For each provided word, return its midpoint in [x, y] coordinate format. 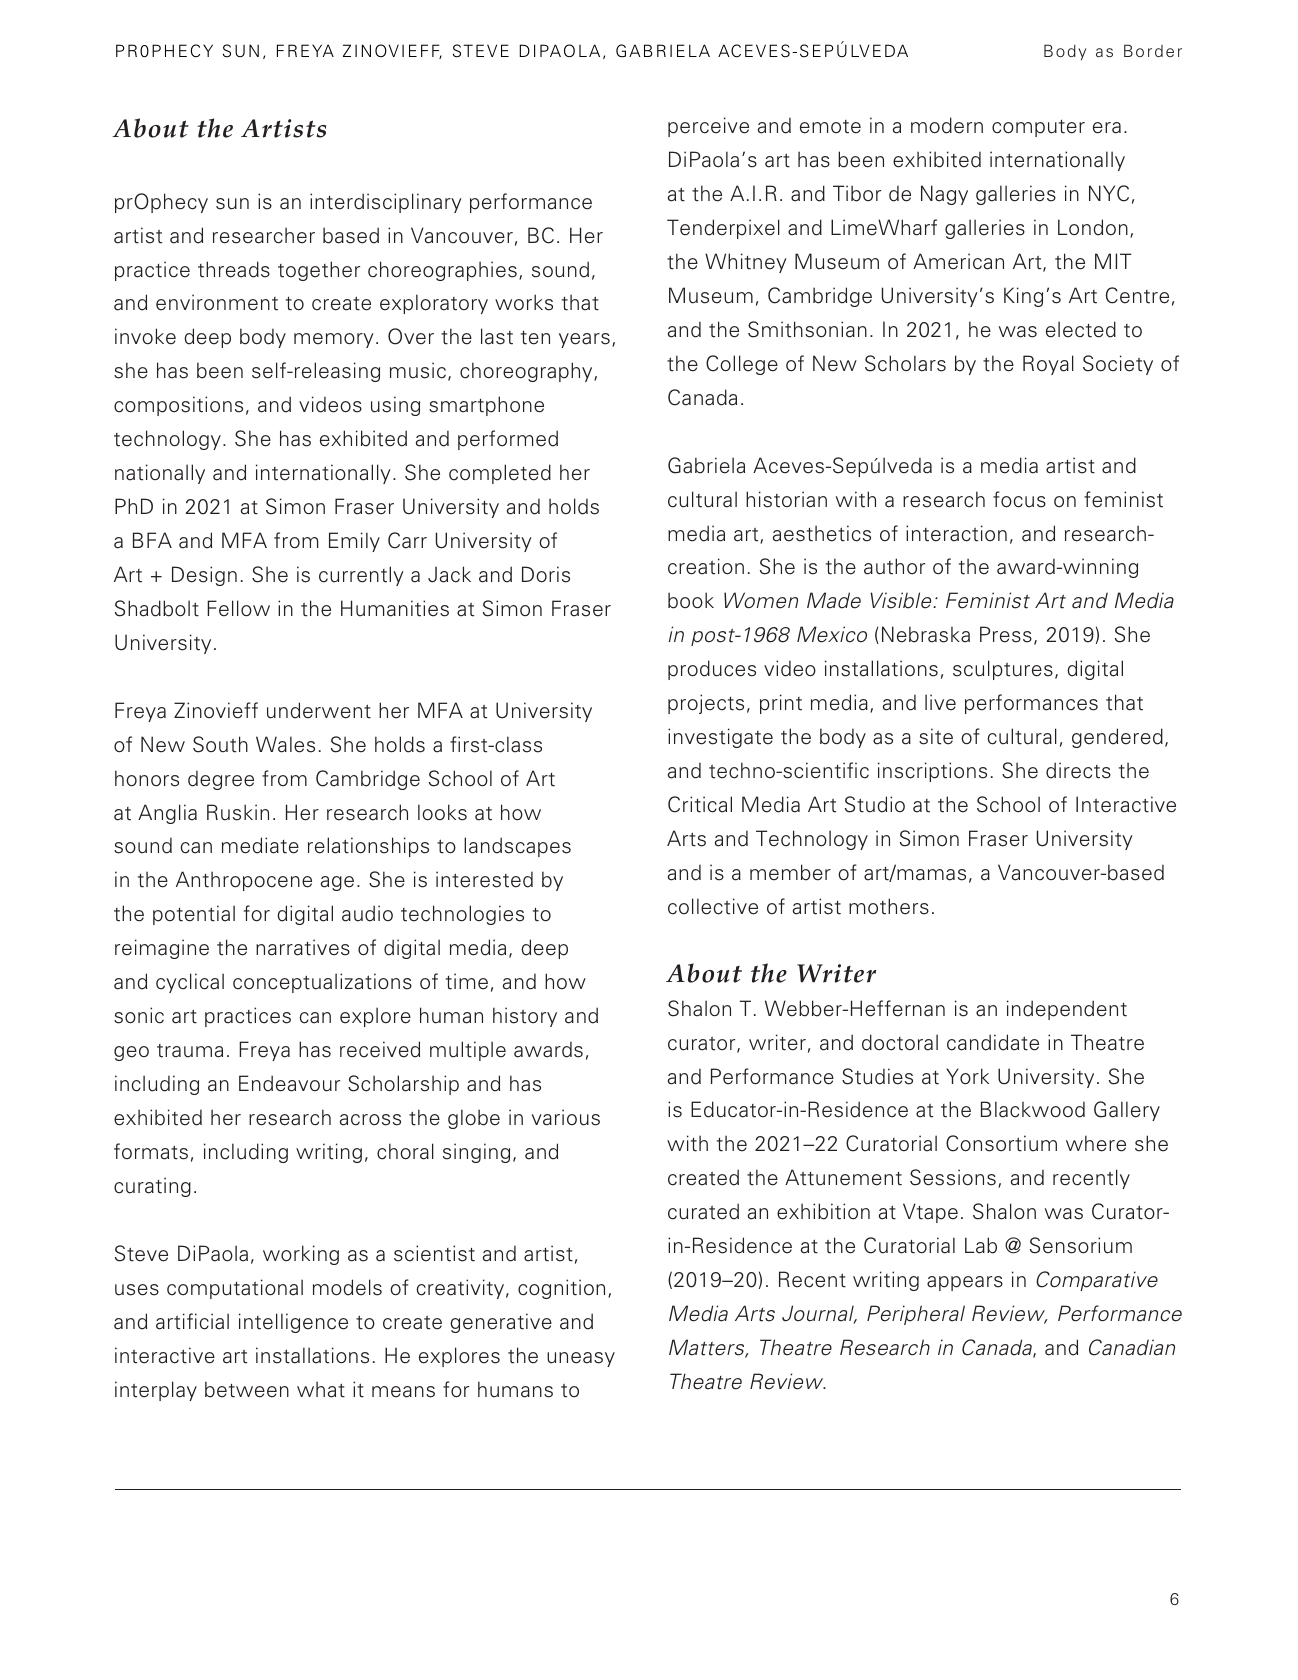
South [220, 744]
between [247, 1389]
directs [1078, 770]
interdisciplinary [386, 203]
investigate [720, 738]
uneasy [581, 1359]
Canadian [1132, 1347]
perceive [708, 127]
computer [1038, 128]
